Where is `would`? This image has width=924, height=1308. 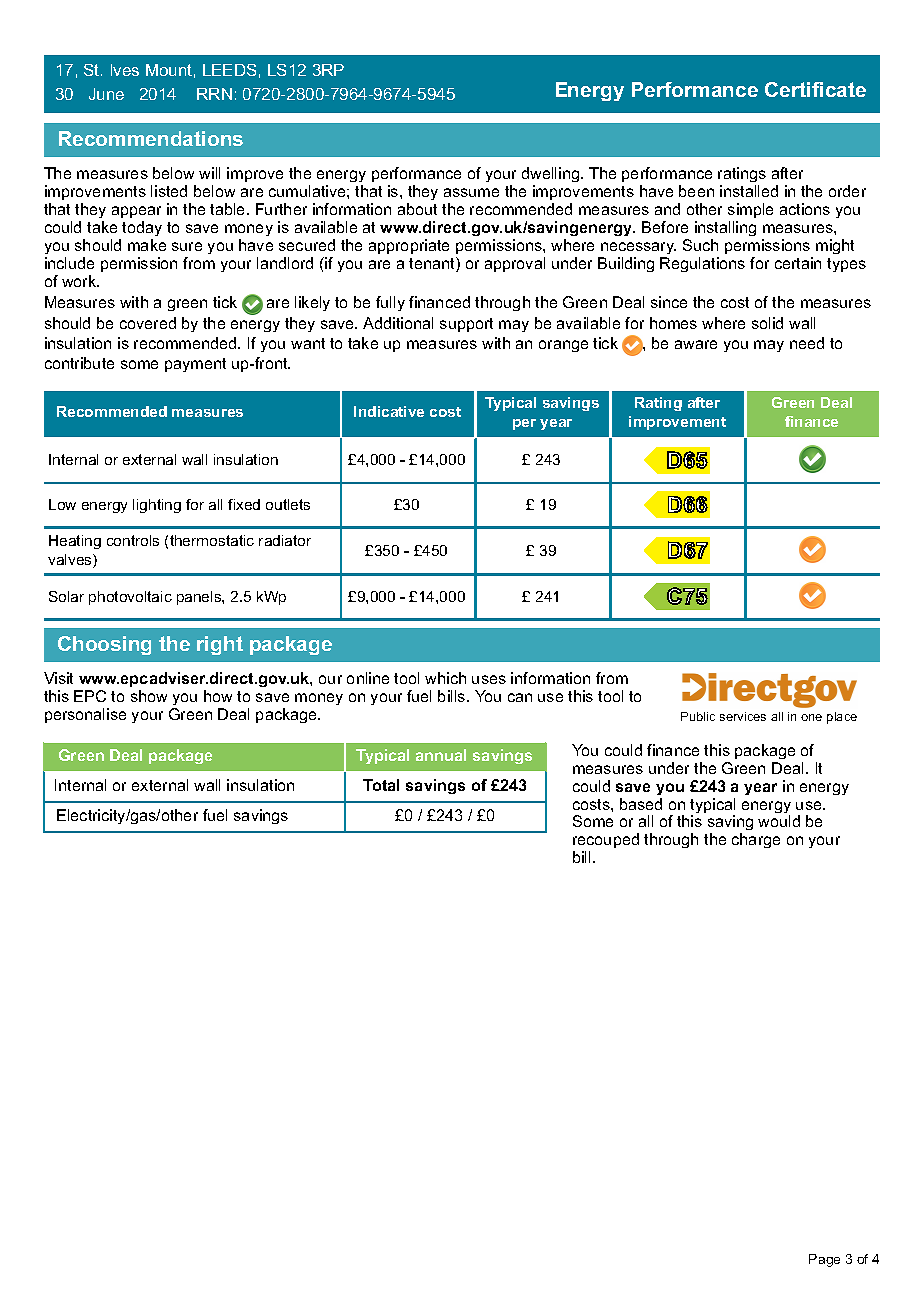 would is located at coordinates (779, 821).
